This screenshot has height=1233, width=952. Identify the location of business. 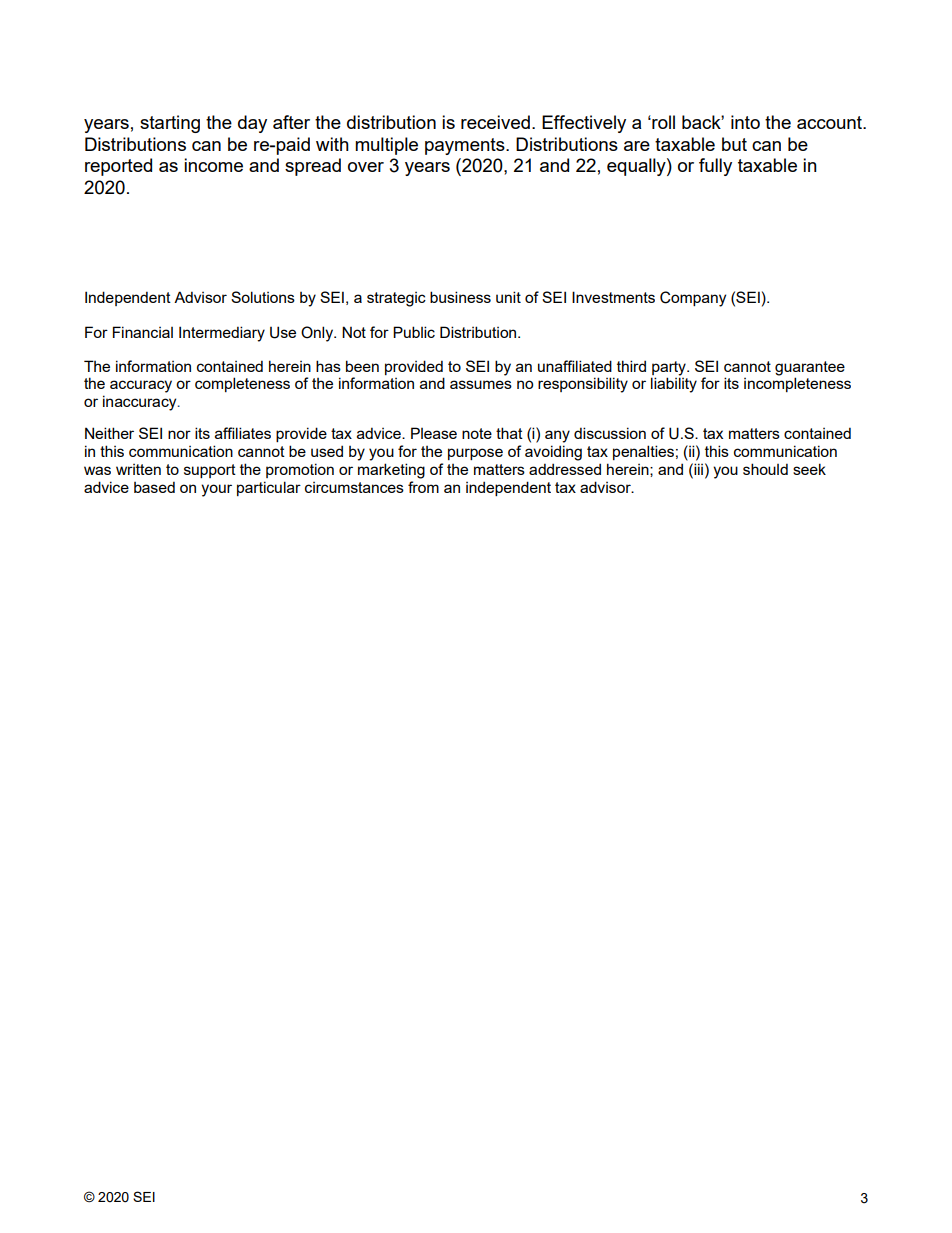
(460, 297).
